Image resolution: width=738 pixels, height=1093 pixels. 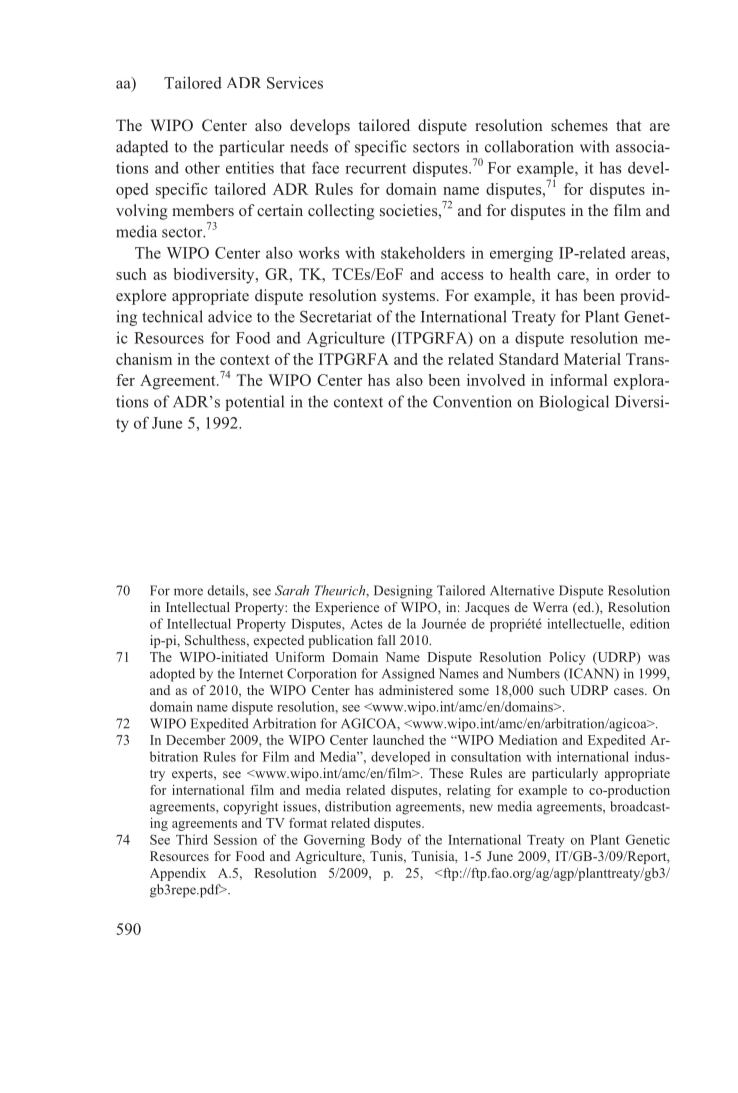 What do you see at coordinates (230, 316) in the screenshot?
I see `advice` at bounding box center [230, 316].
